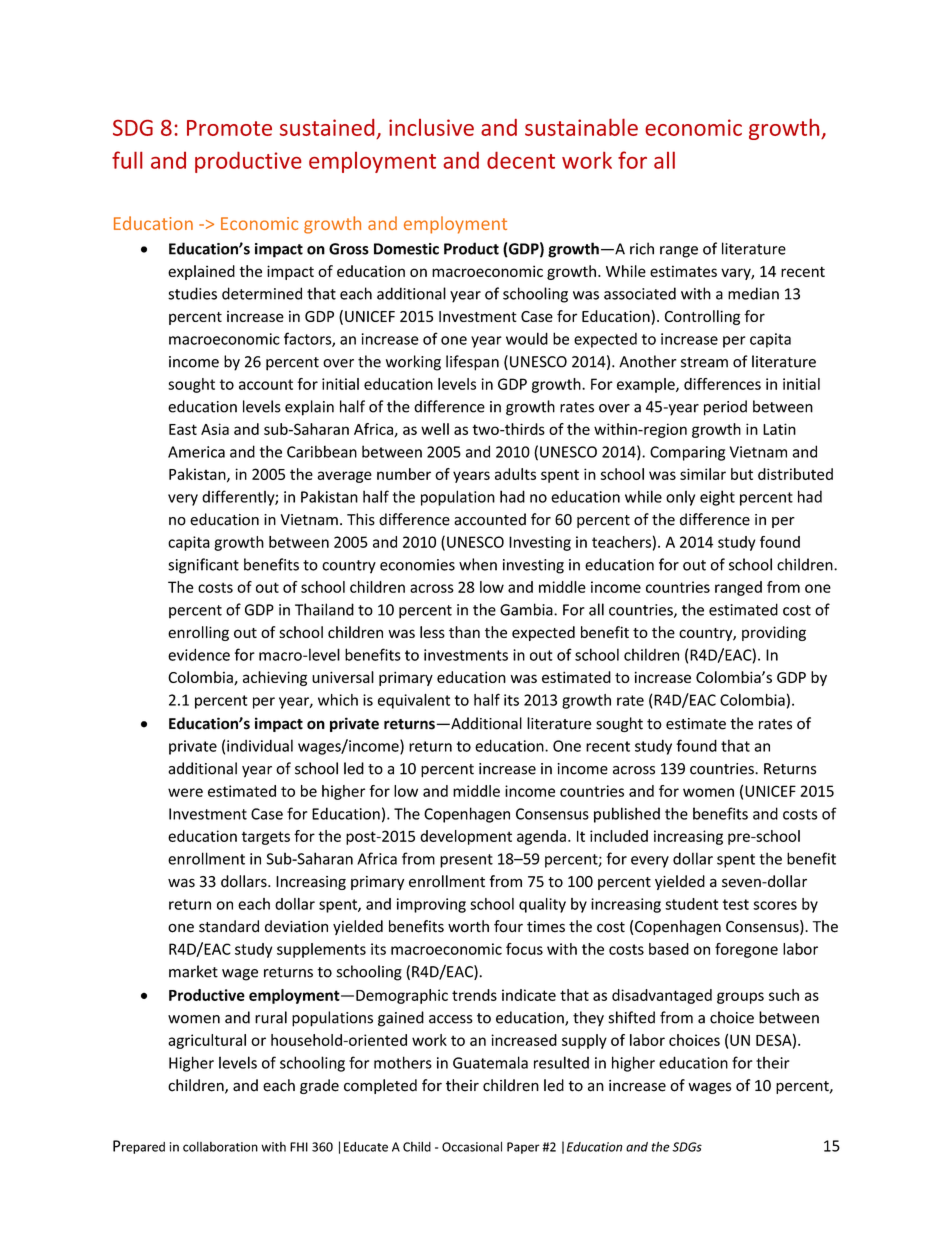  What do you see at coordinates (627, 815) in the page?
I see `published` at bounding box center [627, 815].
